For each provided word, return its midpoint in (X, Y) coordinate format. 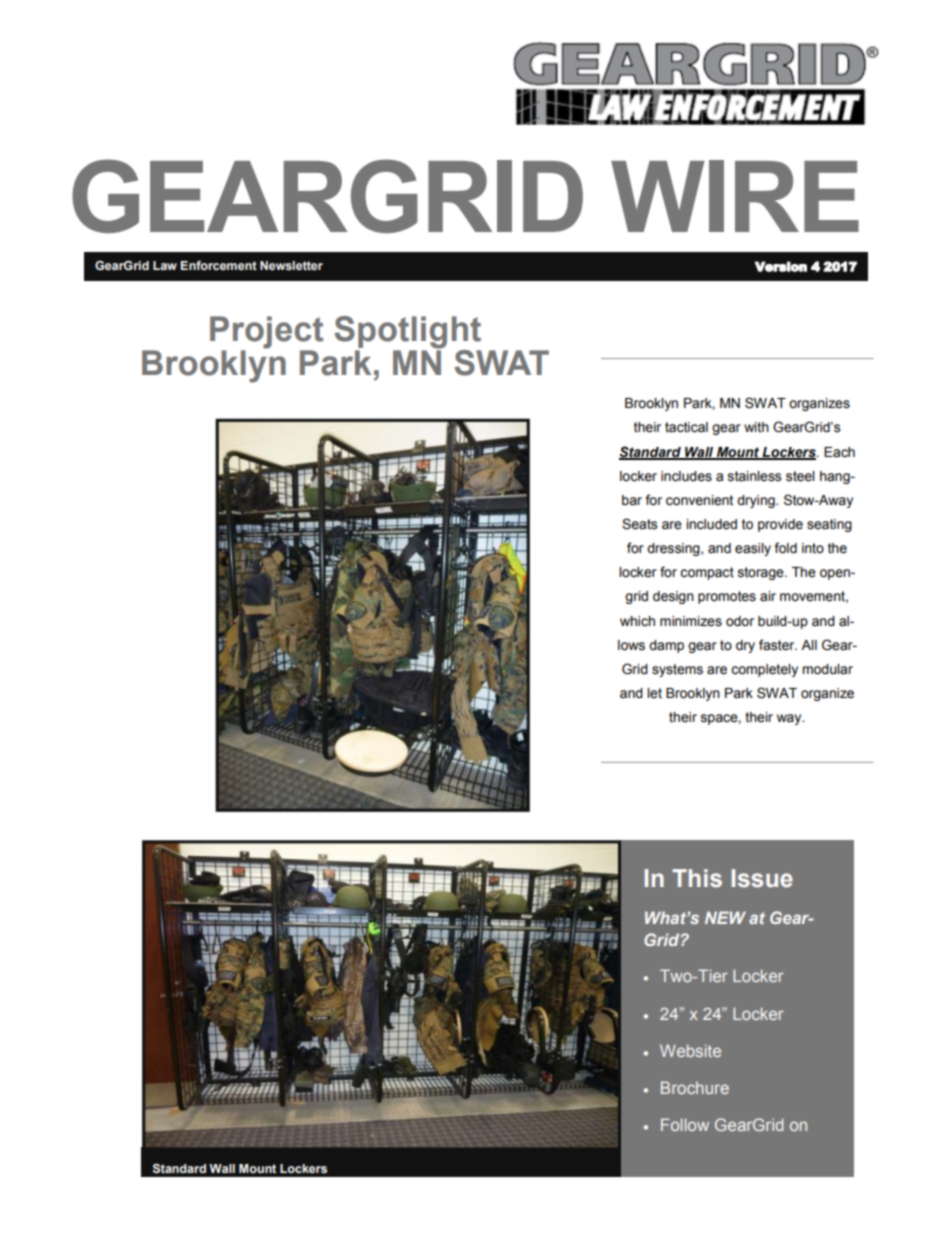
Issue (762, 878)
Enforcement (219, 265)
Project (266, 333)
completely (764, 670)
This (697, 878)
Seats (639, 524)
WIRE (735, 196)
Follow (685, 1124)
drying (757, 501)
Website (690, 1050)
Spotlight (407, 333)
